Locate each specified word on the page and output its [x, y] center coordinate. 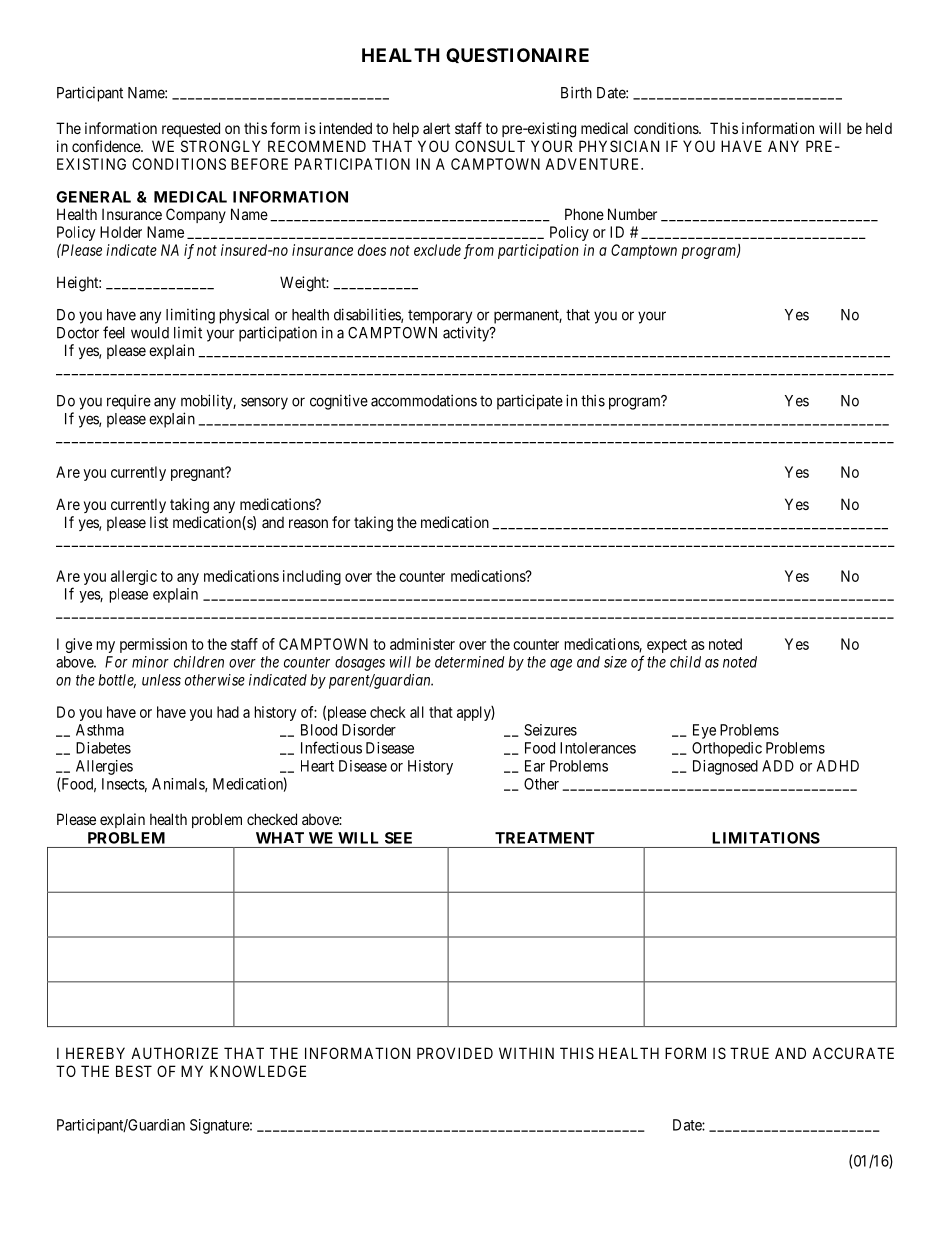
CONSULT [490, 146]
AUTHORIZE [174, 1053]
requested [191, 129]
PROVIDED [455, 1053]
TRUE [749, 1053]
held [879, 128]
